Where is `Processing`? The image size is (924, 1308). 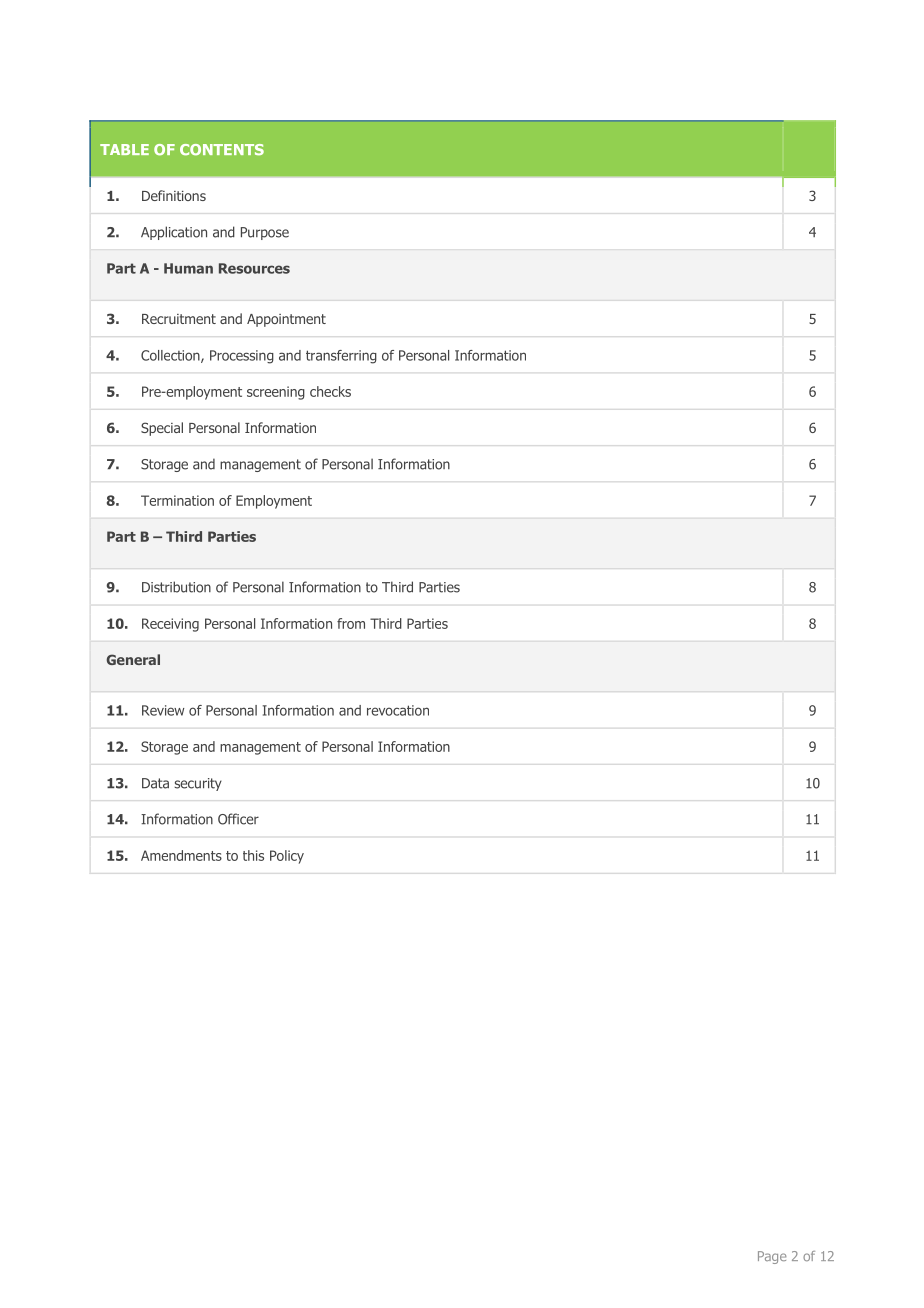
Processing is located at coordinates (242, 357).
